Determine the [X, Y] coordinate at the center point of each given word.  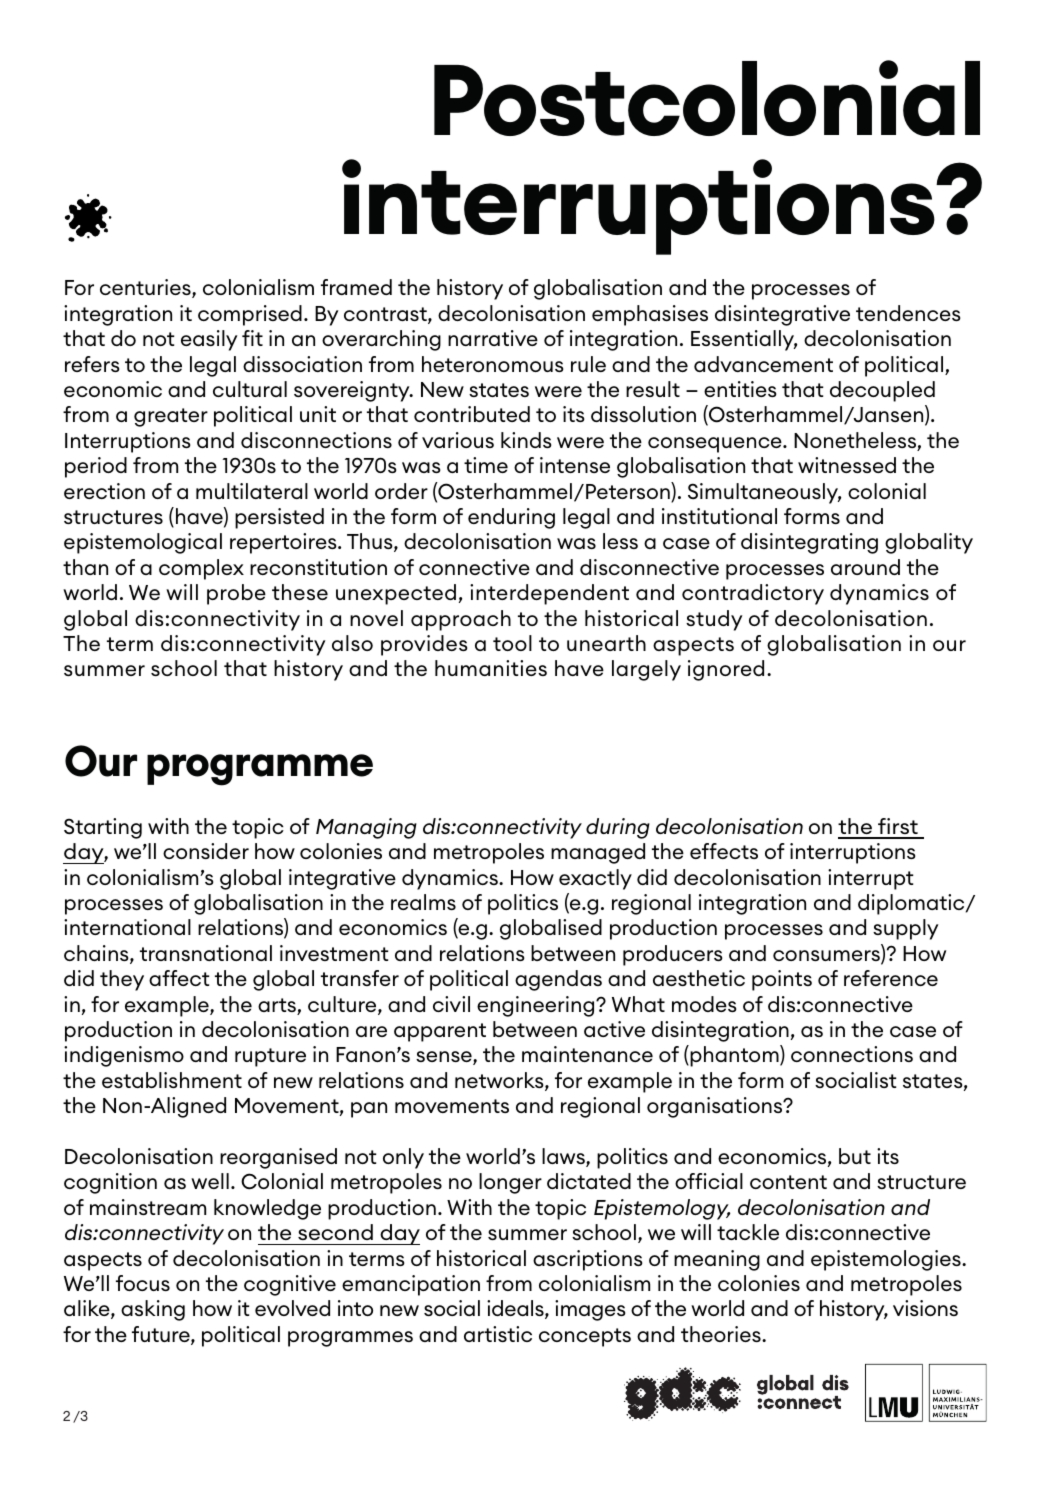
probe [236, 594]
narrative [493, 338]
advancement [763, 364]
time [486, 465]
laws [564, 1157]
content [788, 1182]
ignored [726, 670]
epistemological [143, 543]
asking [153, 1310]
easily [209, 340]
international [127, 927]
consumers [827, 957]
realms [423, 902]
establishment [172, 1080]
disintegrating [809, 543]
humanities [491, 668]
